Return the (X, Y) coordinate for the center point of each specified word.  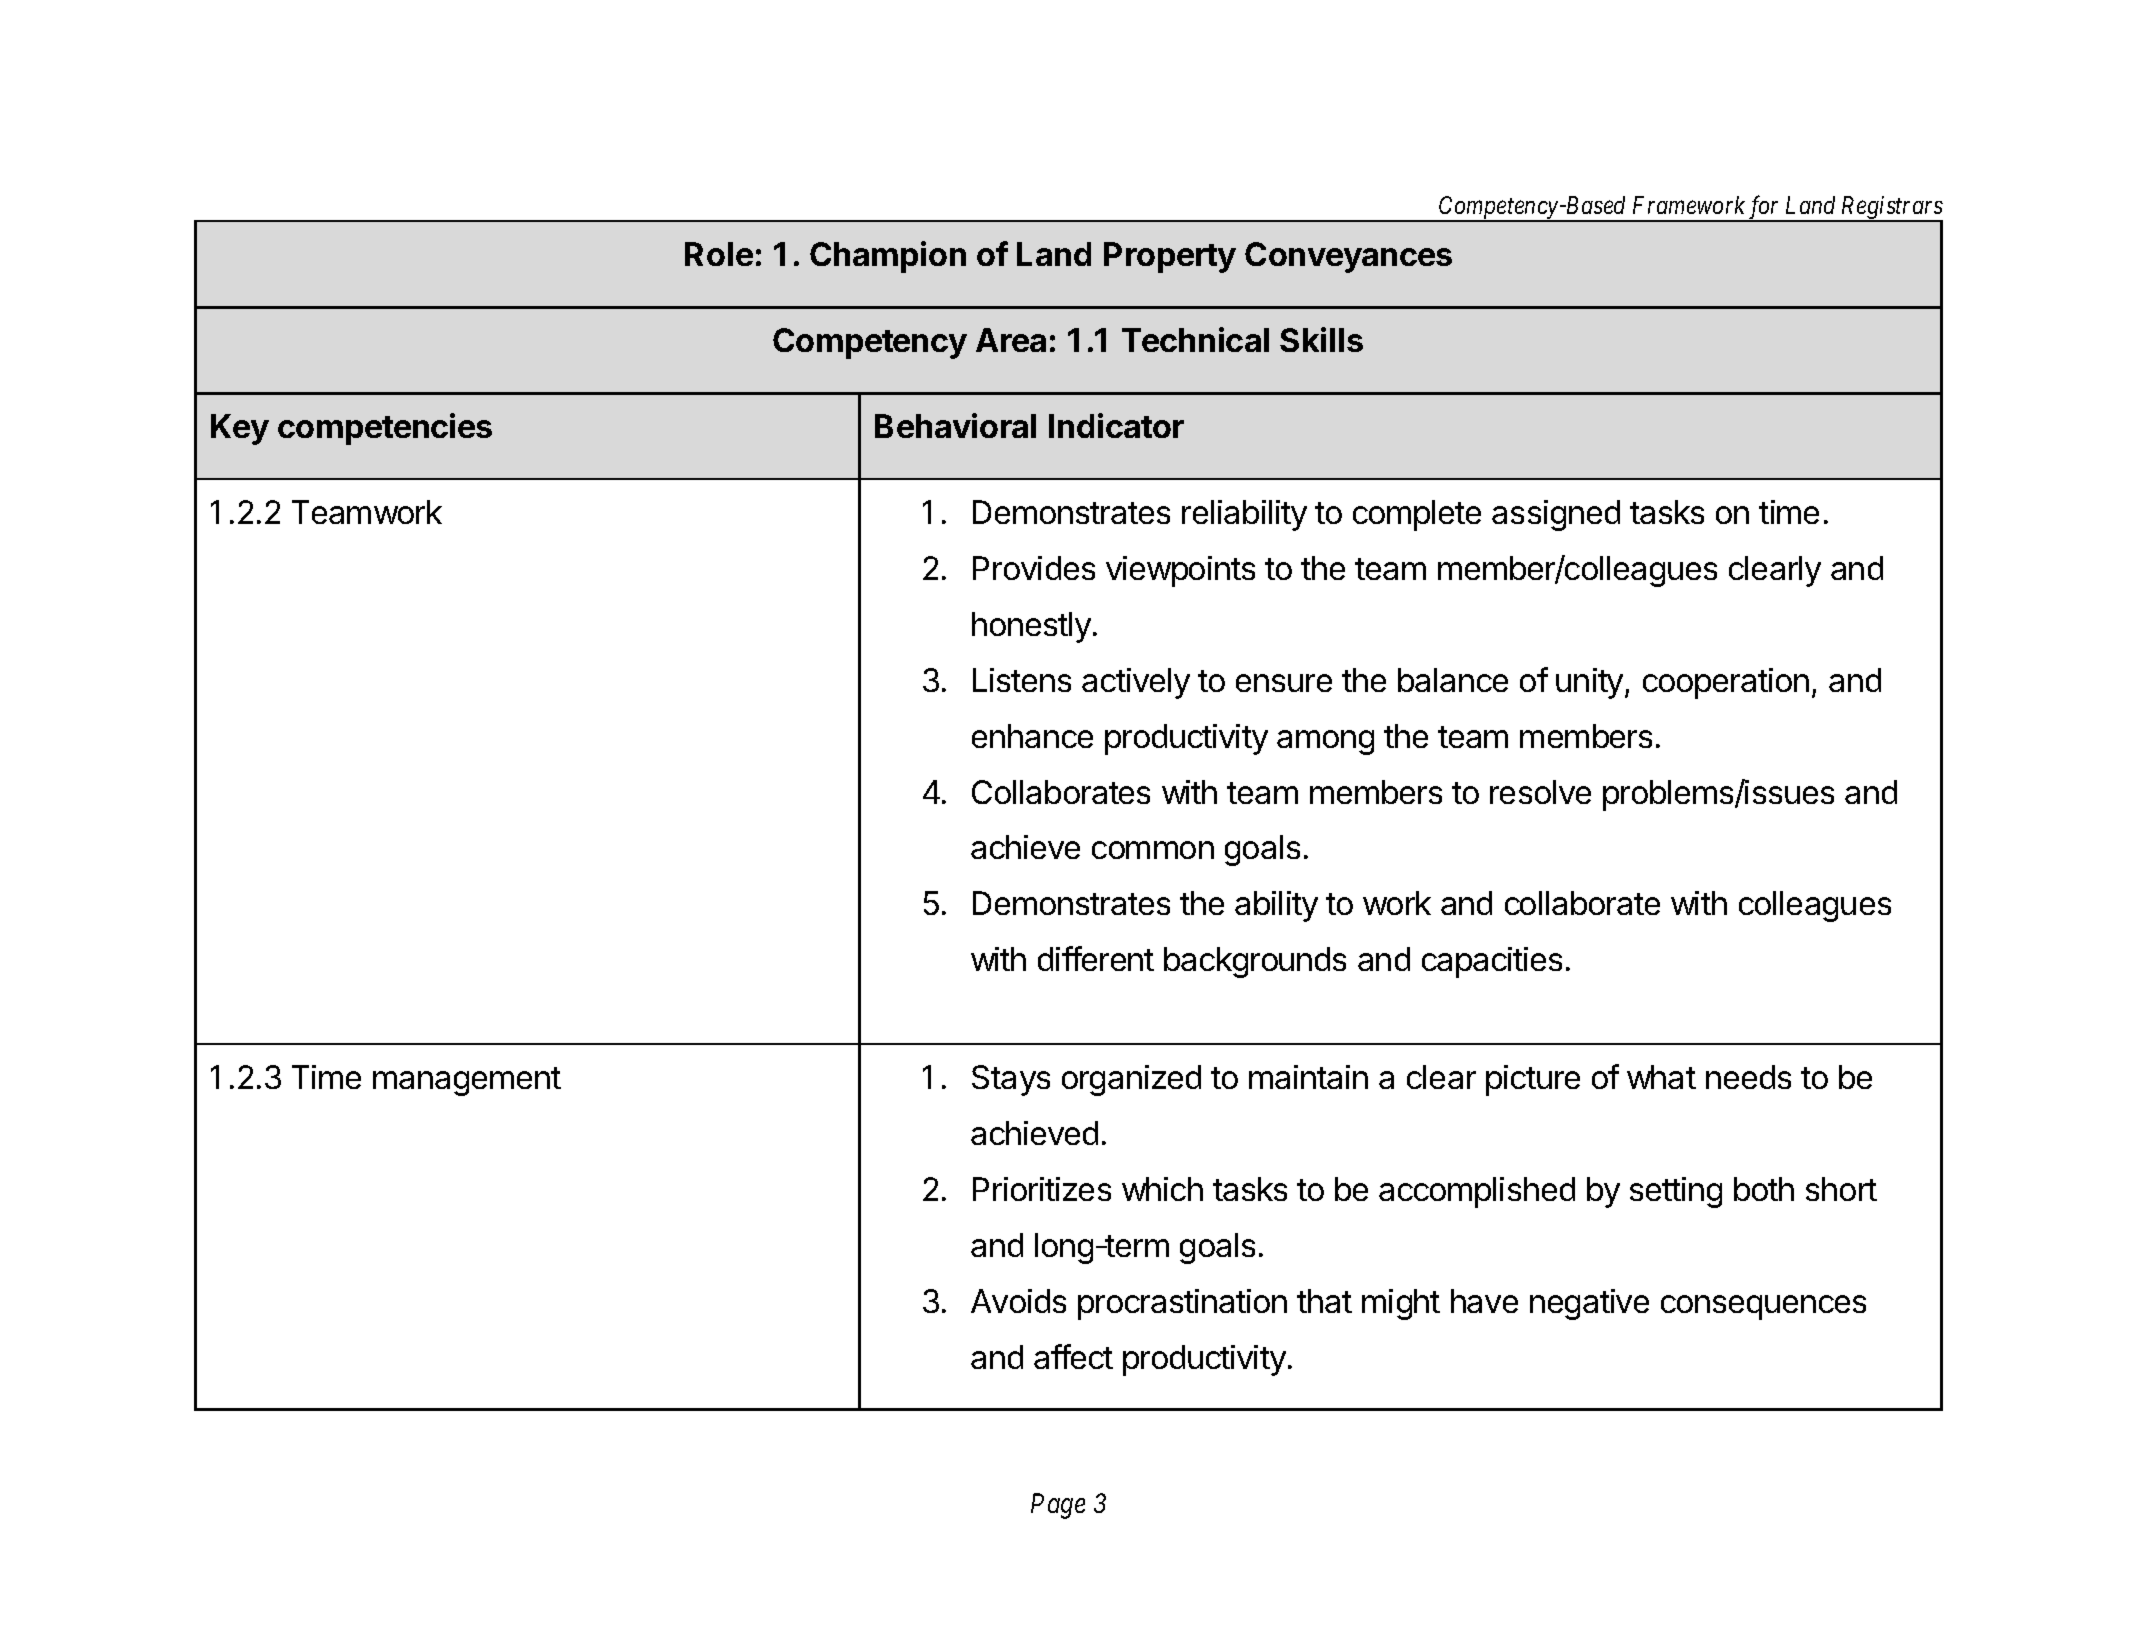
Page (1058, 1506)
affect (1073, 1356)
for (1764, 209)
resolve (1540, 792)
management (467, 1081)
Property (1170, 257)
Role (719, 254)
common (1153, 850)
